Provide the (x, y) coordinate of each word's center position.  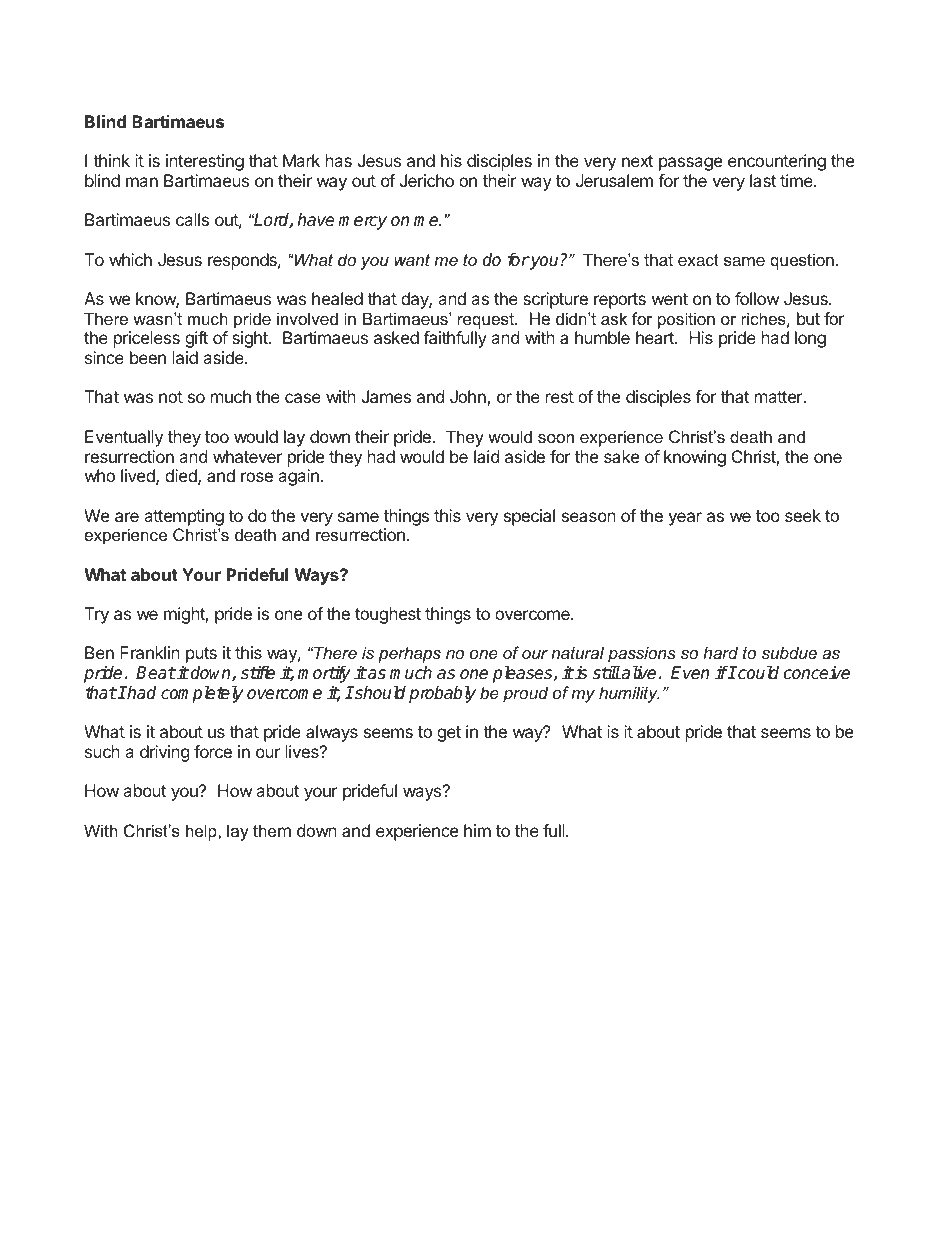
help (202, 832)
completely (202, 694)
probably (442, 694)
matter (780, 397)
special (529, 517)
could (757, 673)
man (142, 182)
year (685, 519)
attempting (184, 517)
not (171, 397)
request (487, 321)
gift (196, 339)
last (763, 180)
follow (757, 298)
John (469, 398)
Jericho (426, 180)
